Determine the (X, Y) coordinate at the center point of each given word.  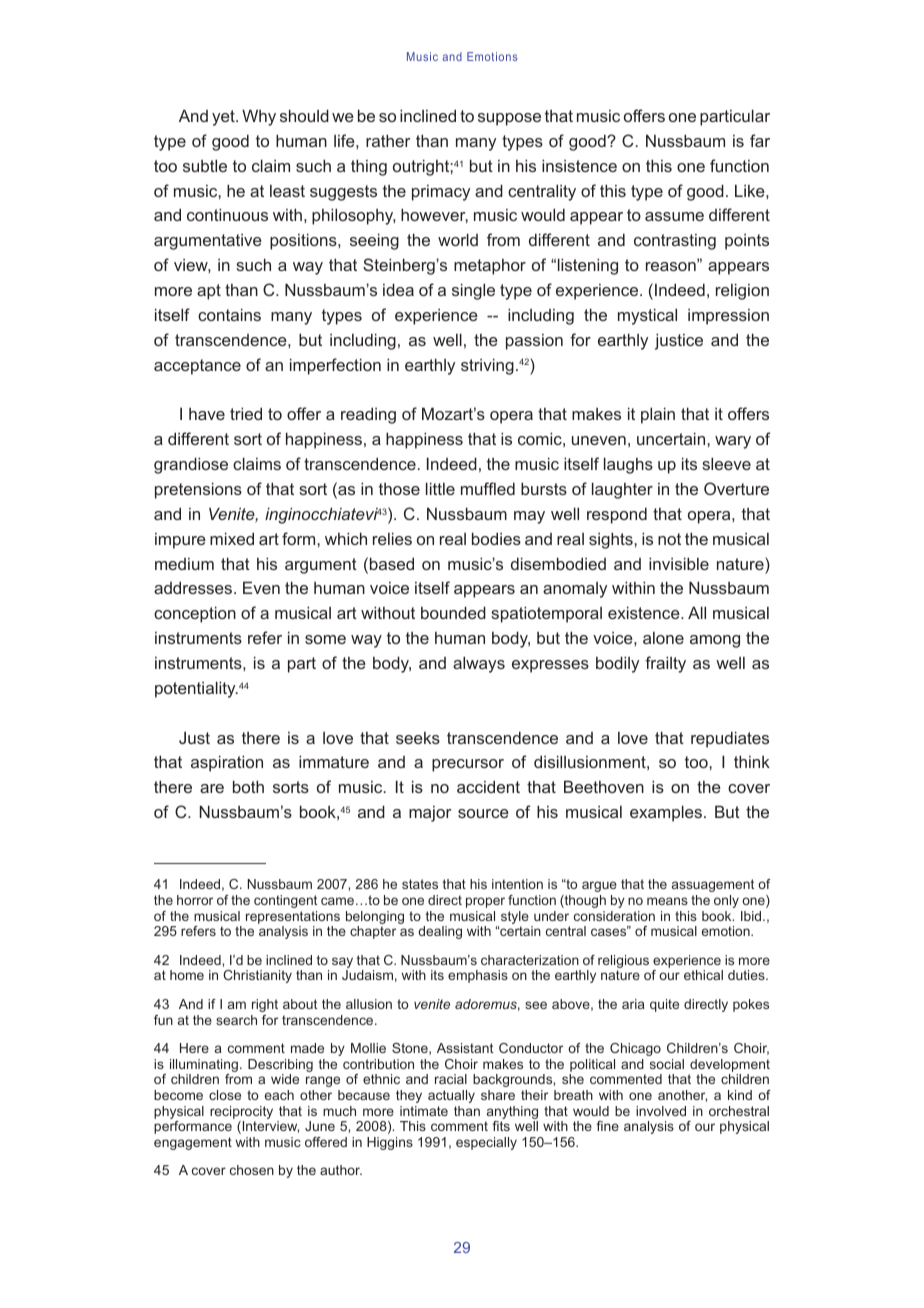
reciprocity (241, 1112)
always (479, 664)
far (760, 140)
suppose (509, 119)
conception (195, 614)
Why (259, 117)
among (715, 641)
